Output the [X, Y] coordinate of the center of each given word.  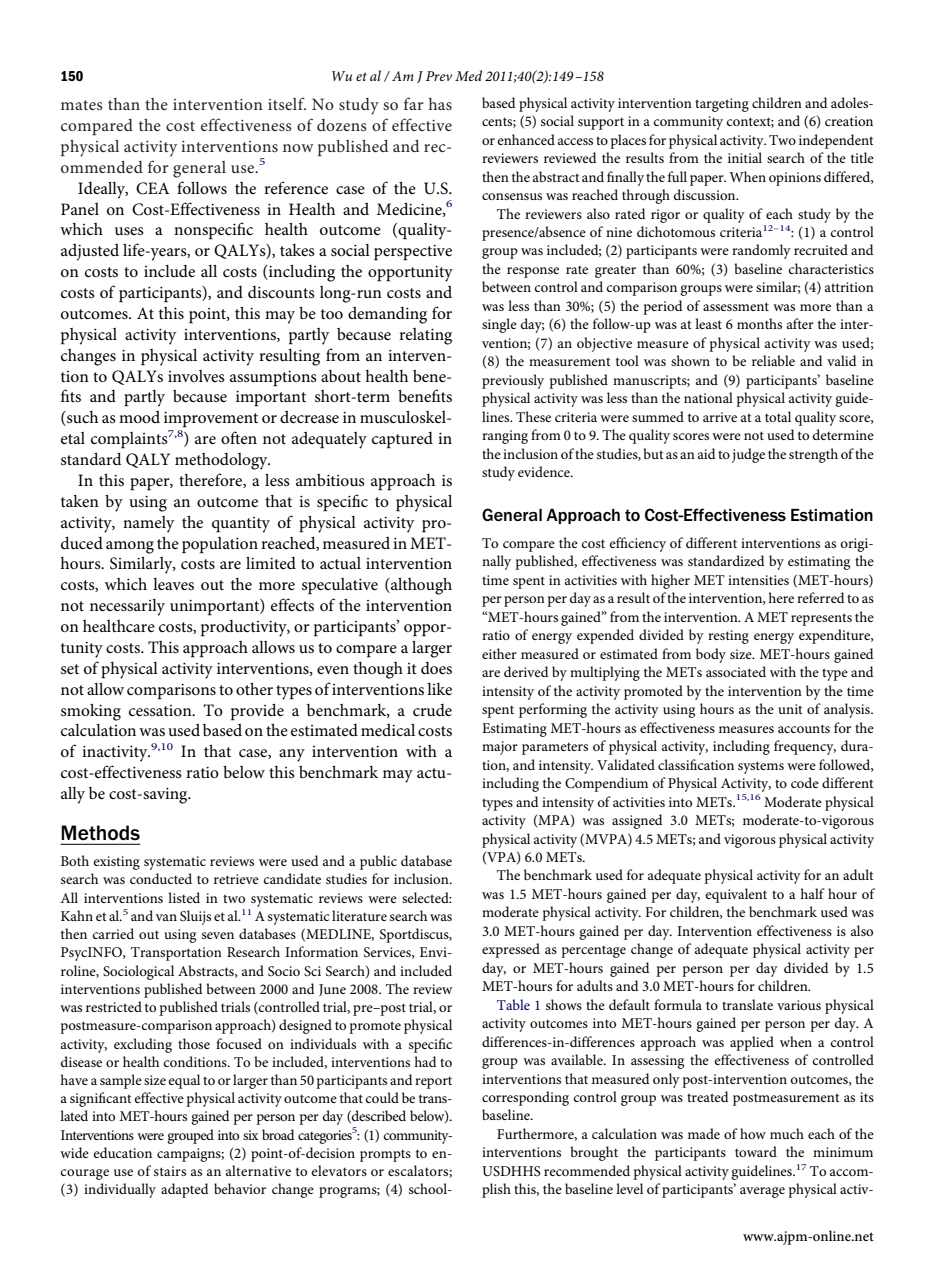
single [499, 325]
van [166, 917]
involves [196, 376]
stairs [170, 1171]
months [759, 323]
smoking [91, 712]
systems [761, 767]
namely [148, 524]
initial [745, 157]
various [799, 1005]
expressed [511, 950]
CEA [153, 188]
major [500, 748]
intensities [758, 580]
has [440, 104]
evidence [545, 471]
